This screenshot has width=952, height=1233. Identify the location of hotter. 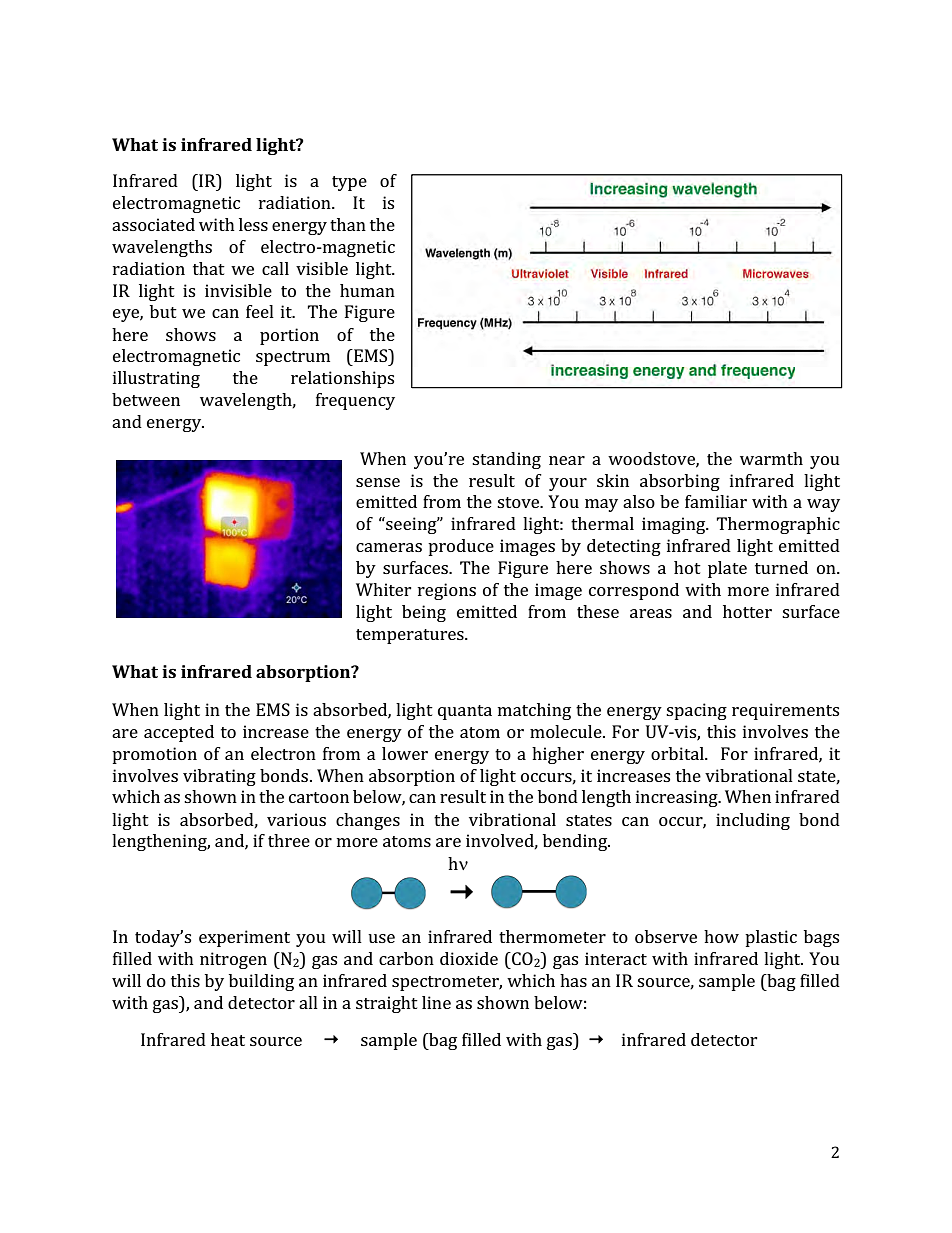
(747, 611).
